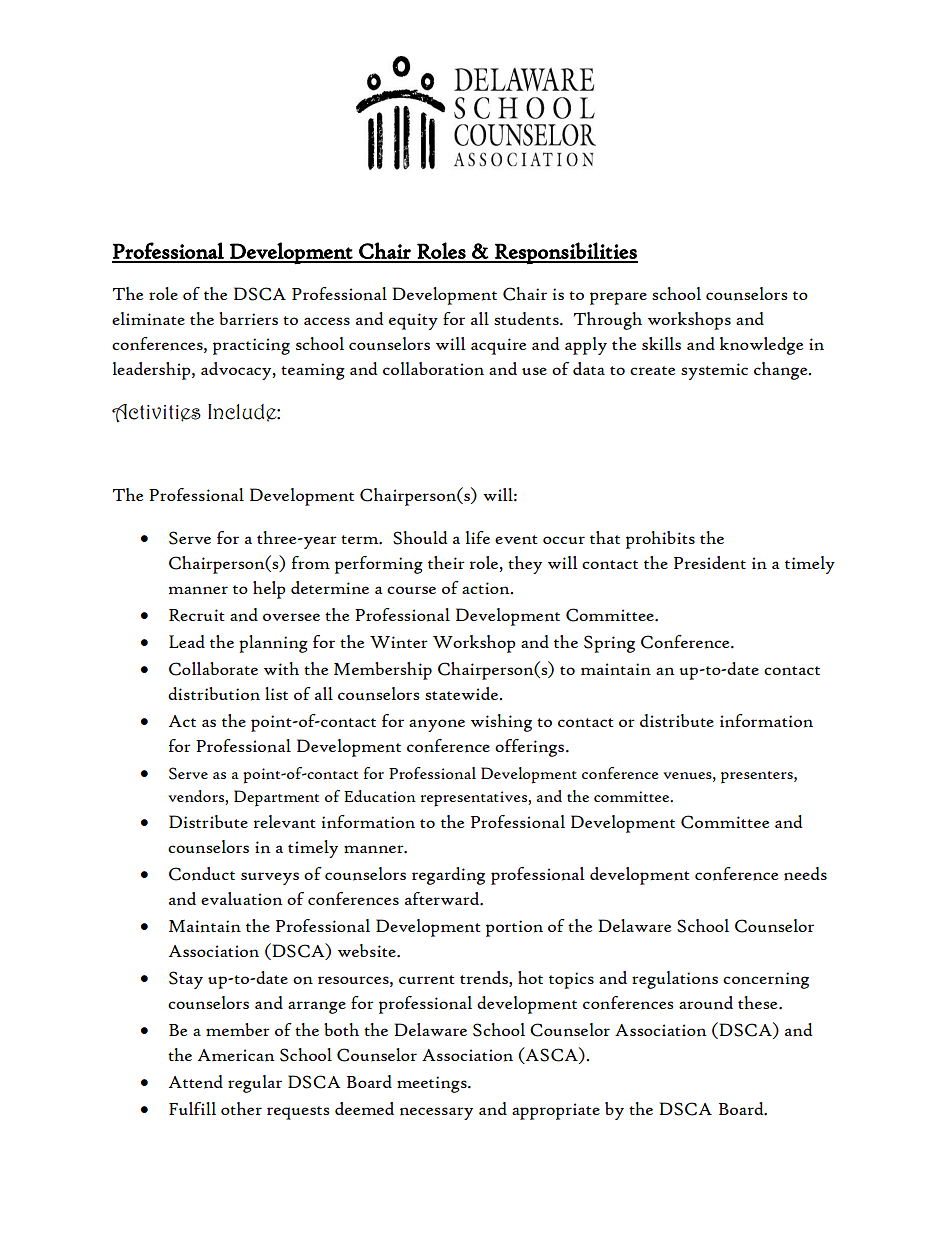 The height and width of the document is (1233, 952). Describe the element at coordinates (462, 693) in the document. I see `statewide` at that location.
